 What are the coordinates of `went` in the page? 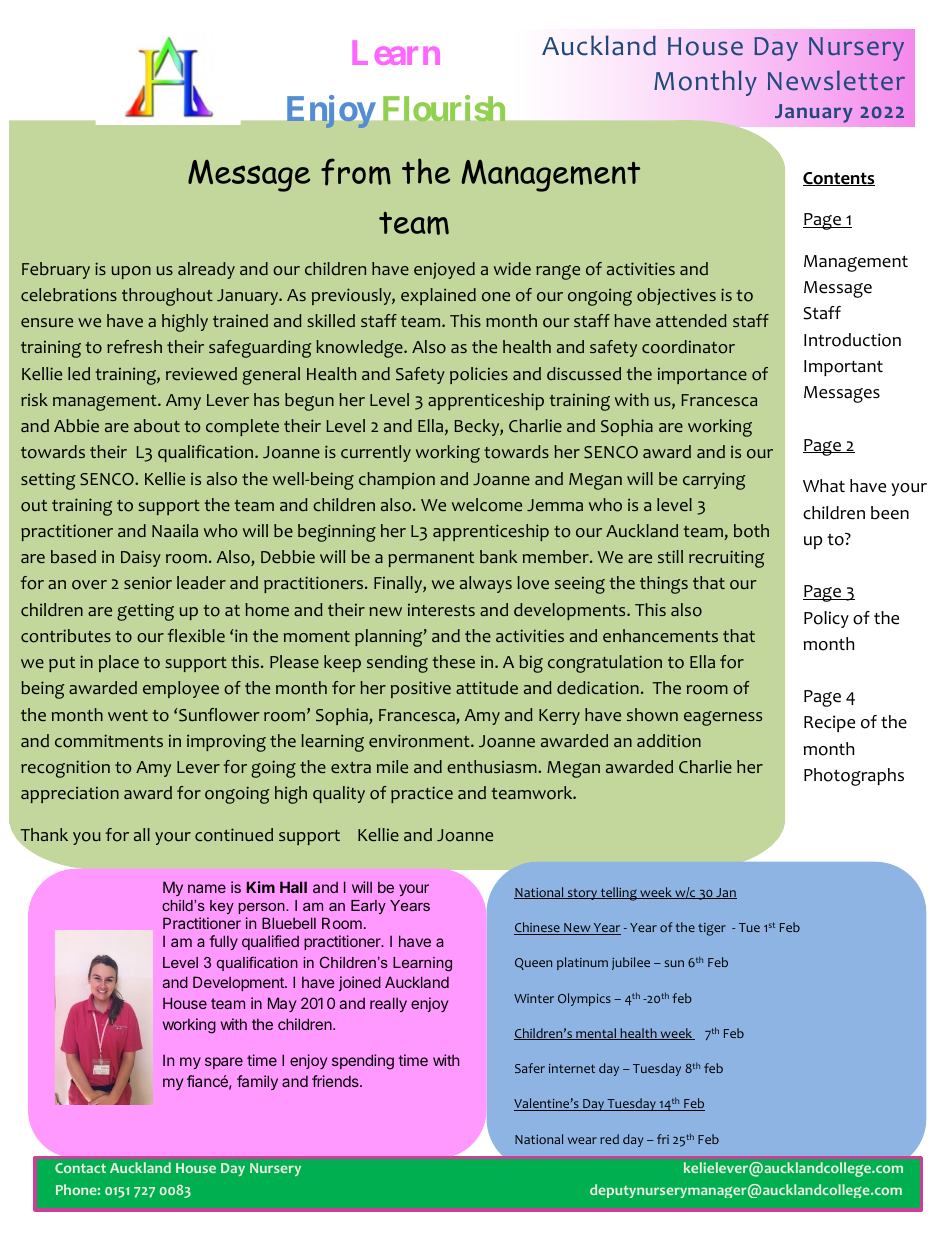 It's located at (128, 715).
